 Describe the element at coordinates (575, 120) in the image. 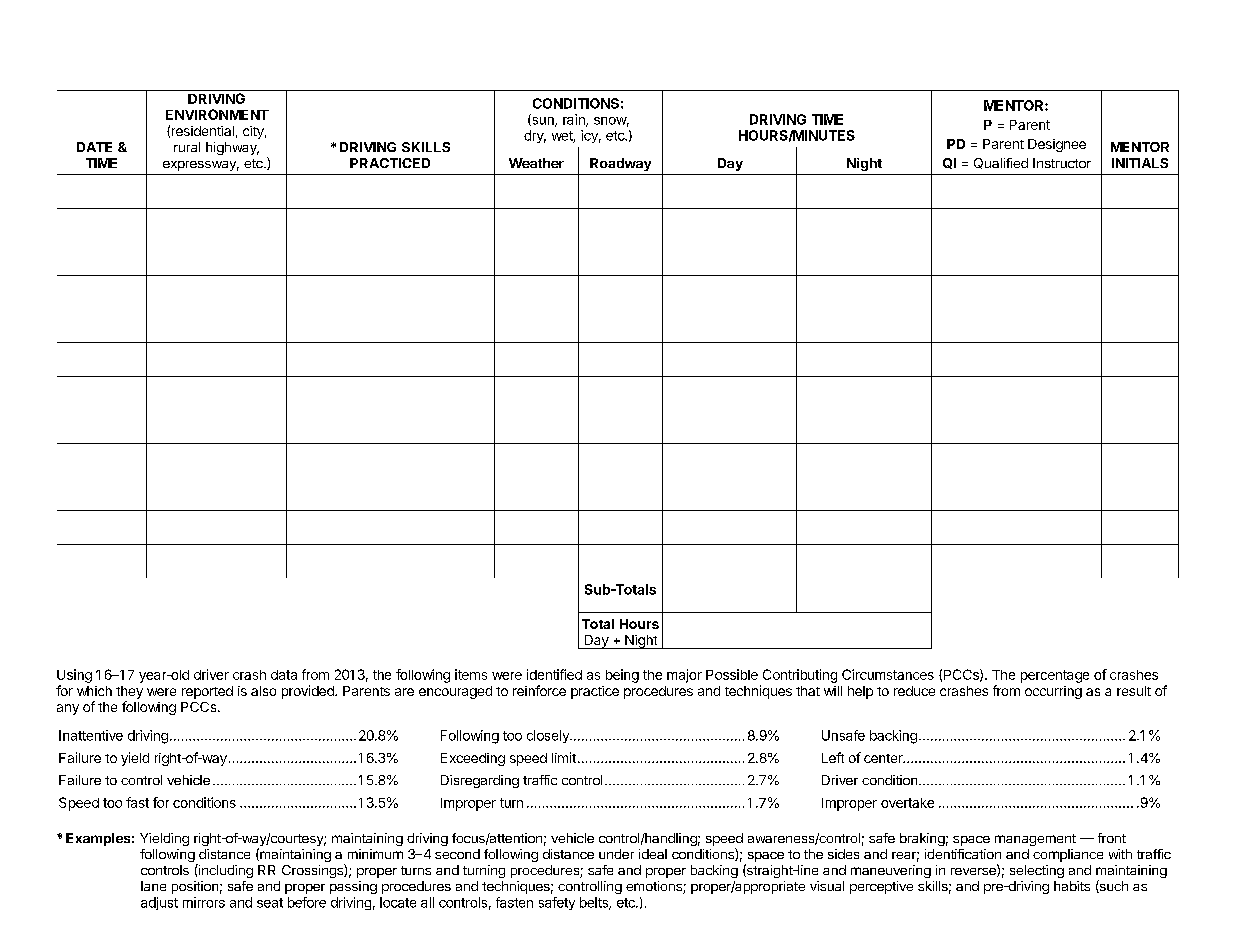

I see `rain` at that location.
